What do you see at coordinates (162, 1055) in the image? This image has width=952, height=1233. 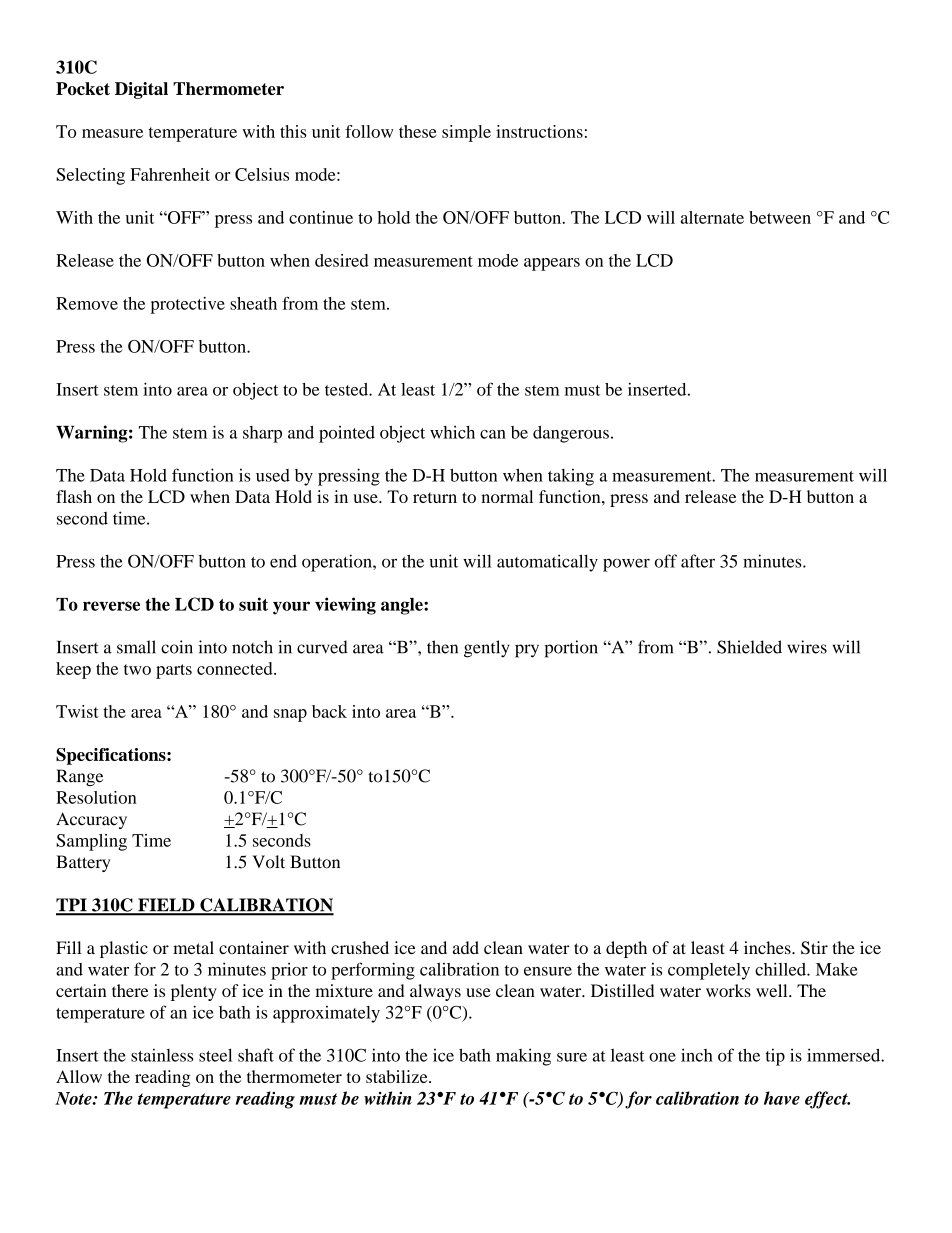 I see `stainless` at bounding box center [162, 1055].
